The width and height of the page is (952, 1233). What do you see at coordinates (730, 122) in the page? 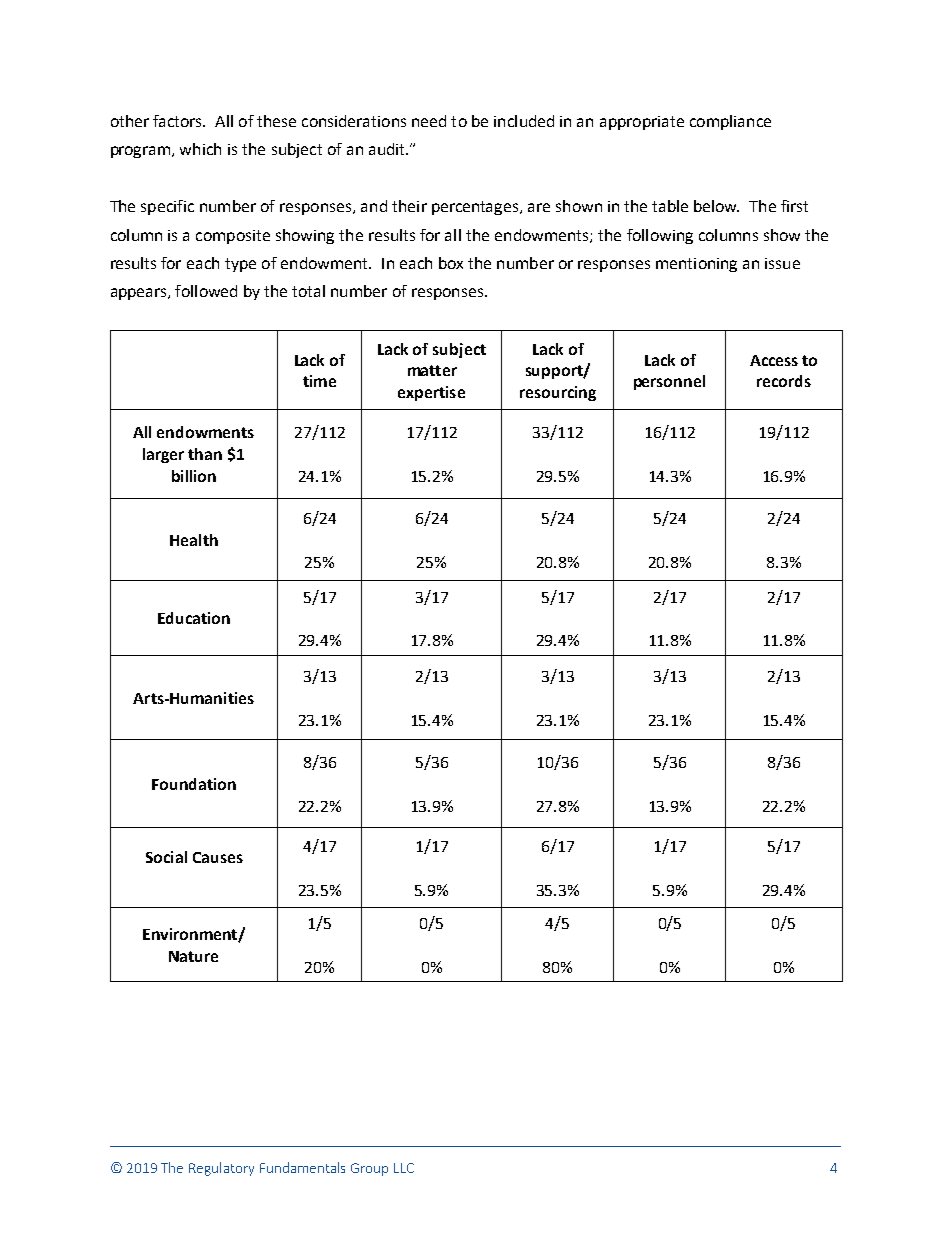
I see `compliance` at bounding box center [730, 122].
